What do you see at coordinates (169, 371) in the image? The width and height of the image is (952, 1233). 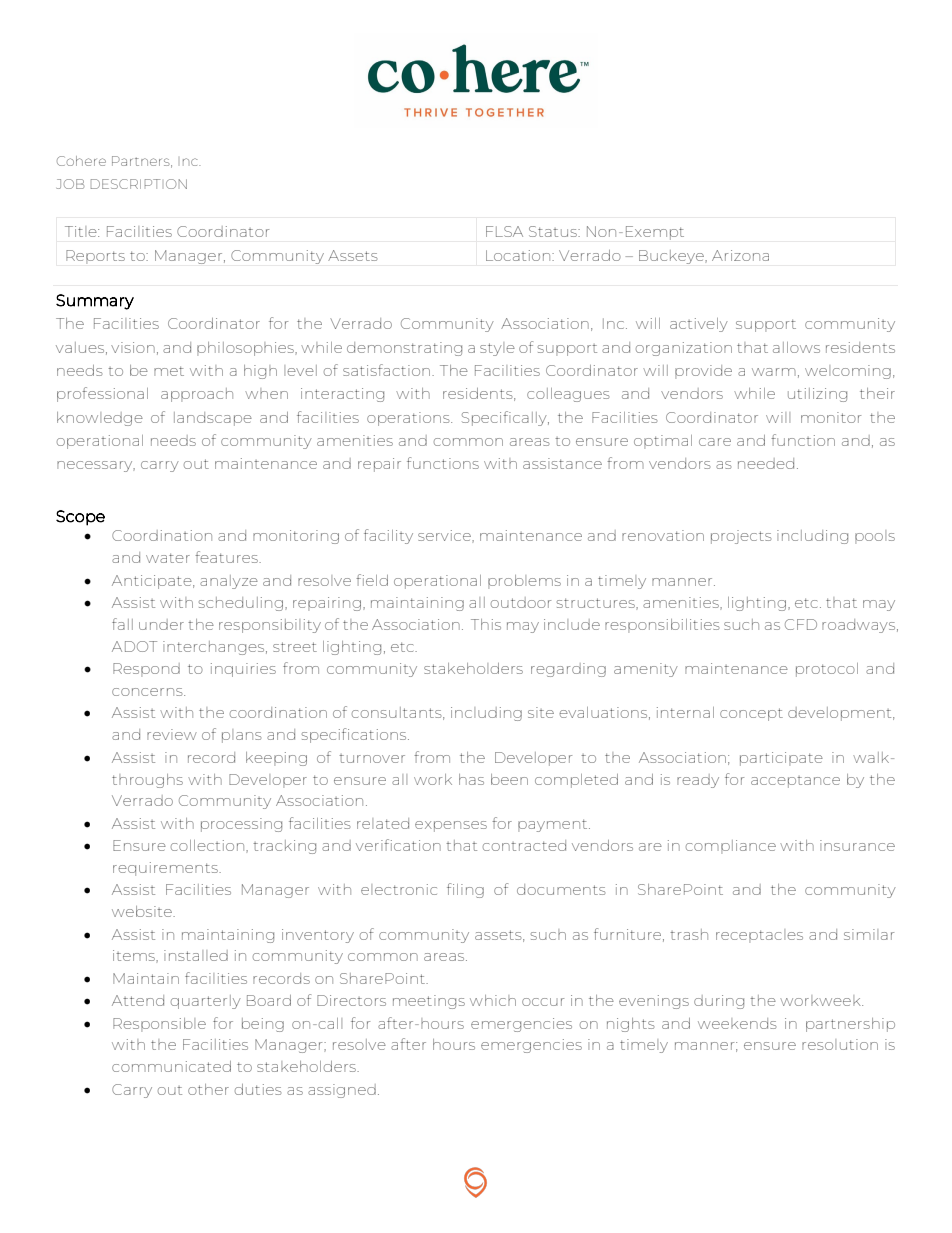 I see `met` at bounding box center [169, 371].
